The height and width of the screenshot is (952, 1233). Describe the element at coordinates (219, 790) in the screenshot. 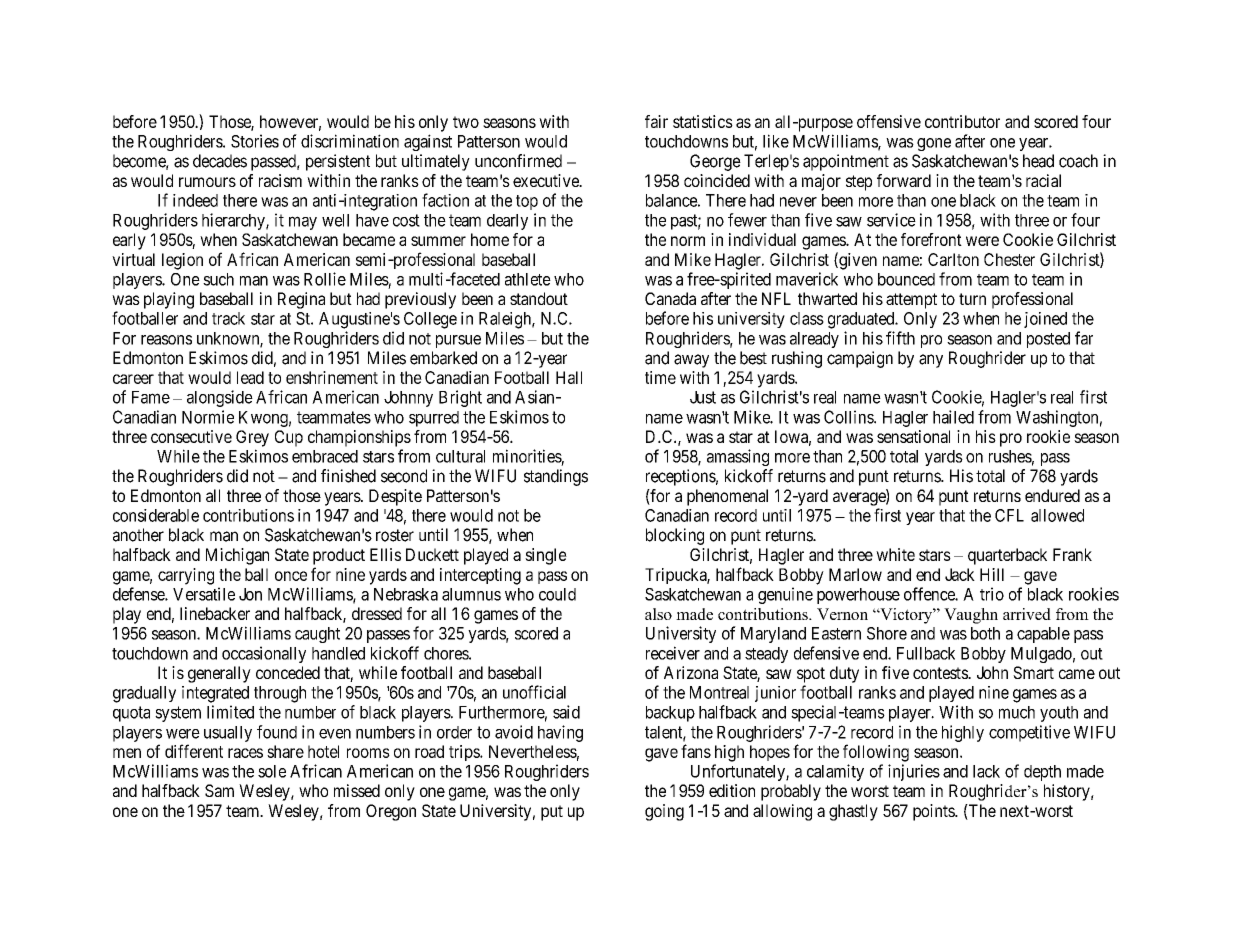

I see `Sam` at that location.
